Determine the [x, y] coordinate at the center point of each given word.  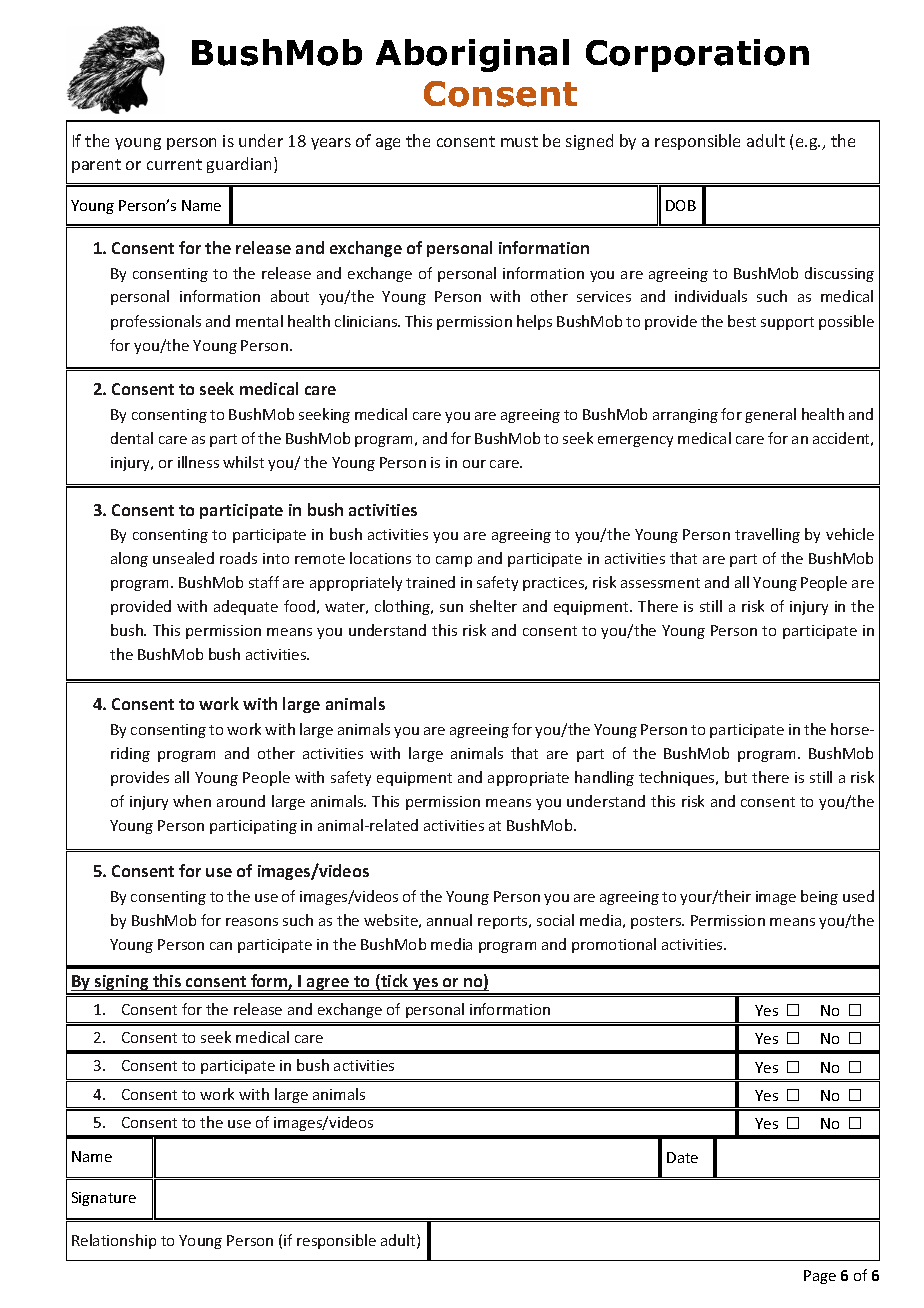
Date [682, 1157]
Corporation [697, 55]
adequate [246, 607]
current [174, 164]
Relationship [114, 1241]
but [736, 777]
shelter [493, 606]
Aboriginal [472, 55]
